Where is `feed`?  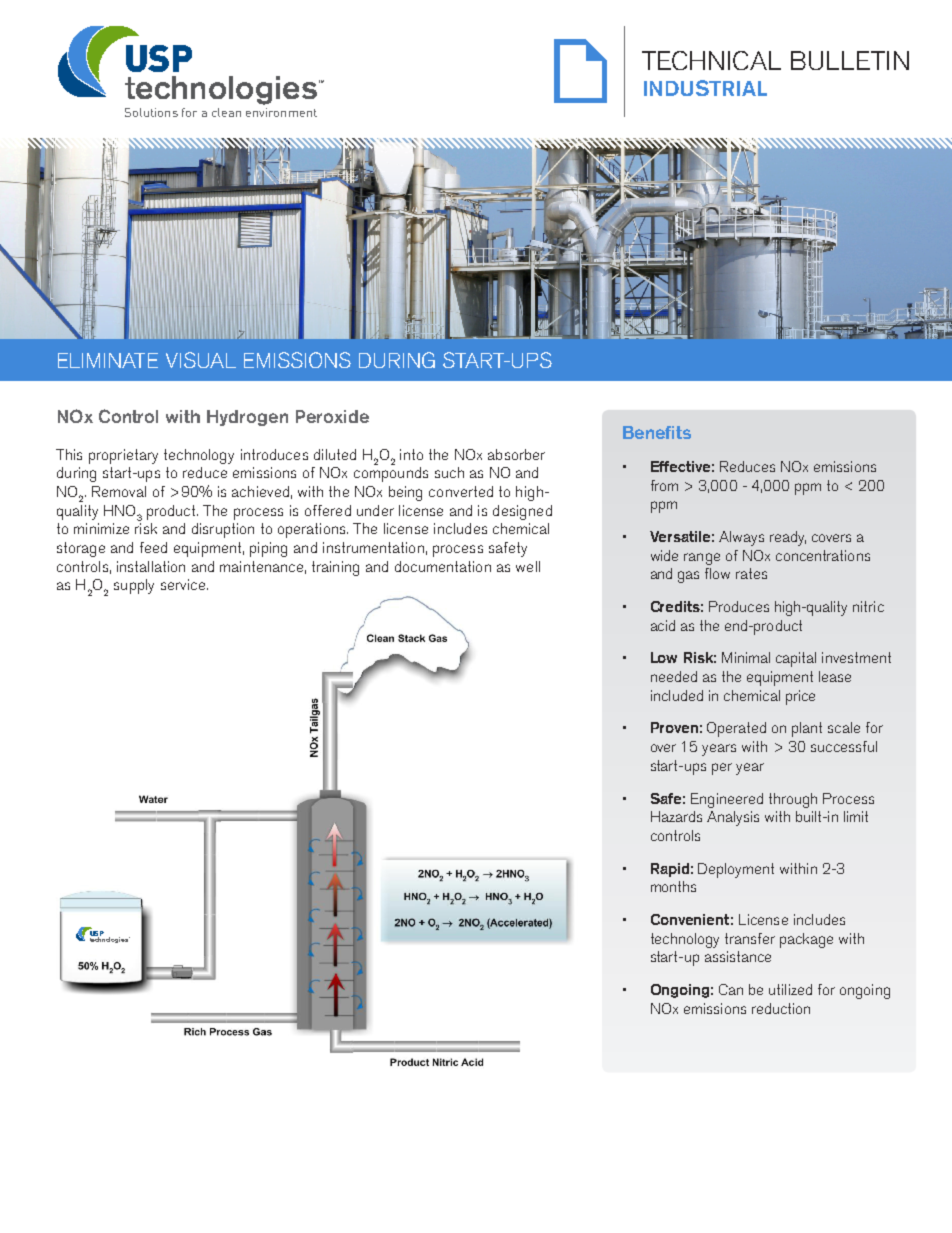 feed is located at coordinates (153, 547).
